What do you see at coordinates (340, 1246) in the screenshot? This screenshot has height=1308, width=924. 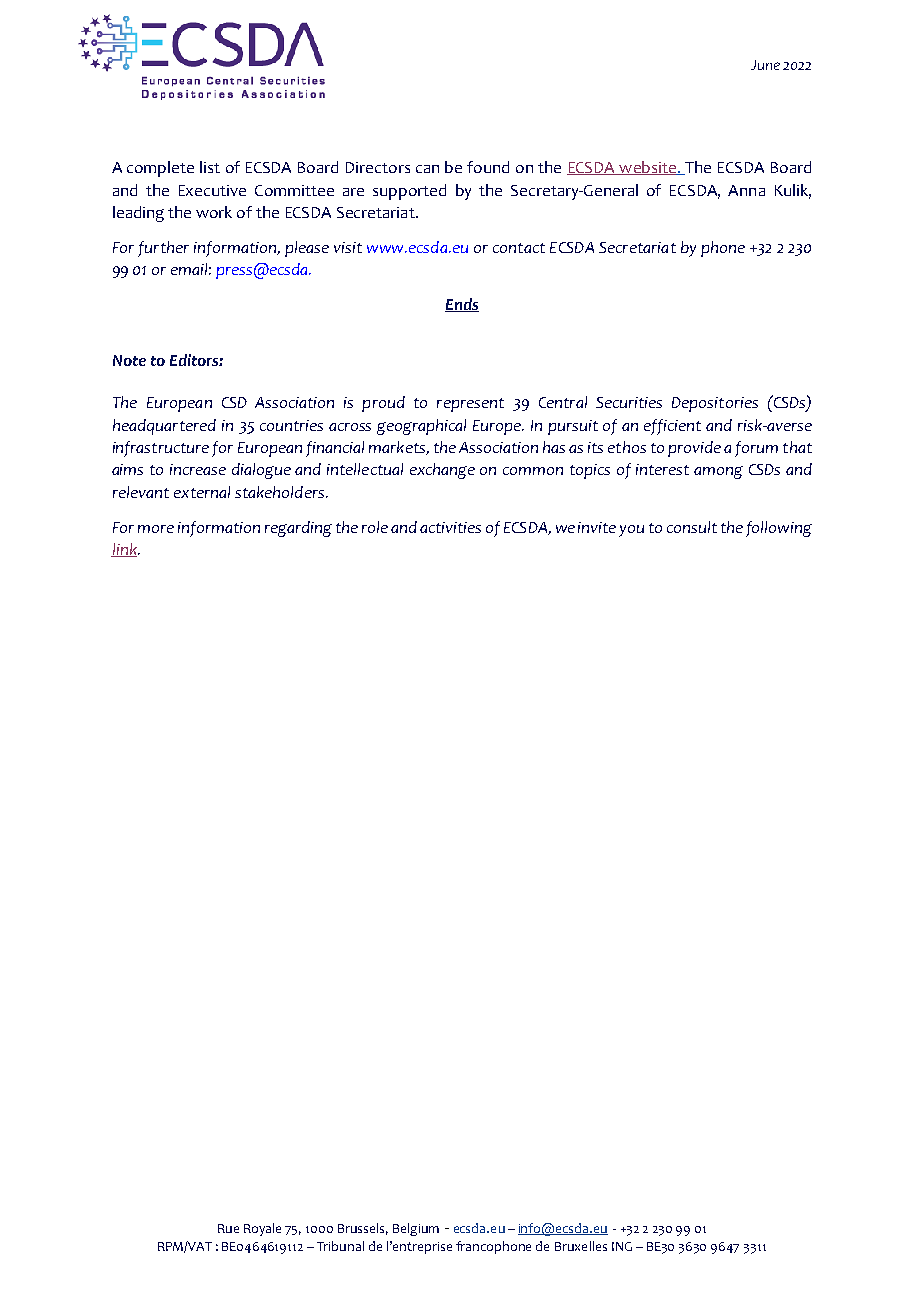 I see `Tribunal` at bounding box center [340, 1246].
